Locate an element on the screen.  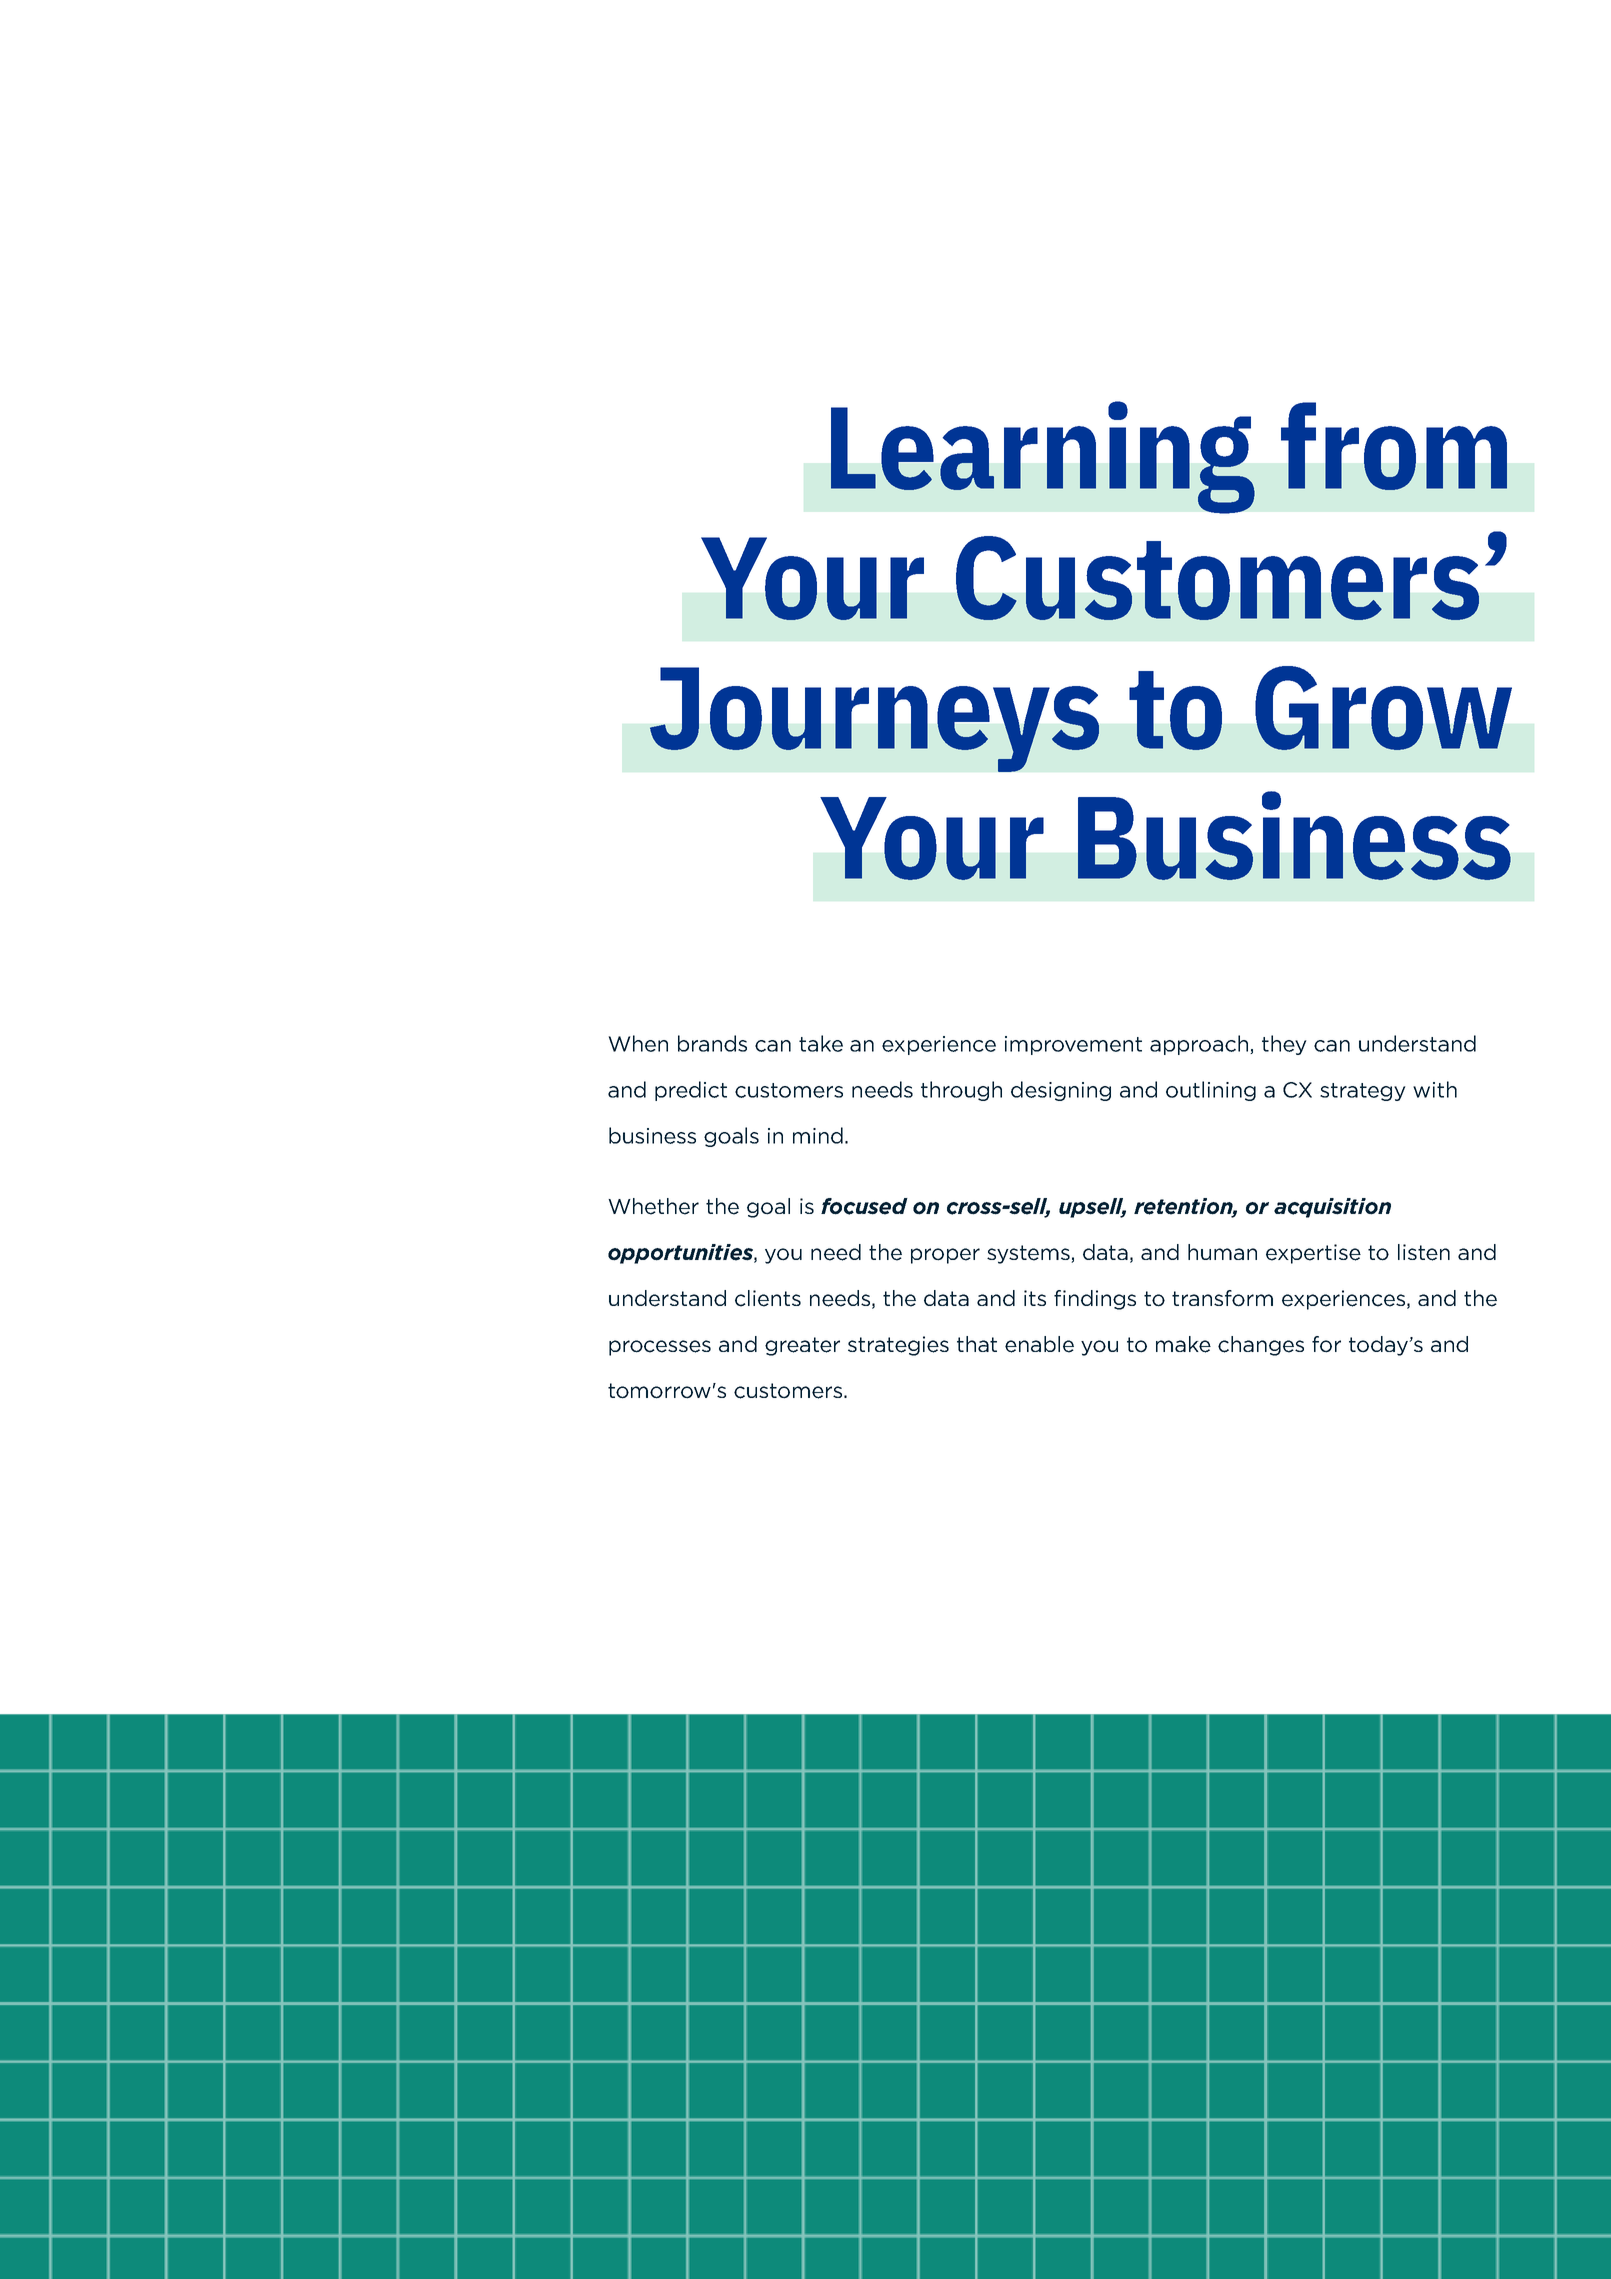
they is located at coordinates (1284, 1045).
